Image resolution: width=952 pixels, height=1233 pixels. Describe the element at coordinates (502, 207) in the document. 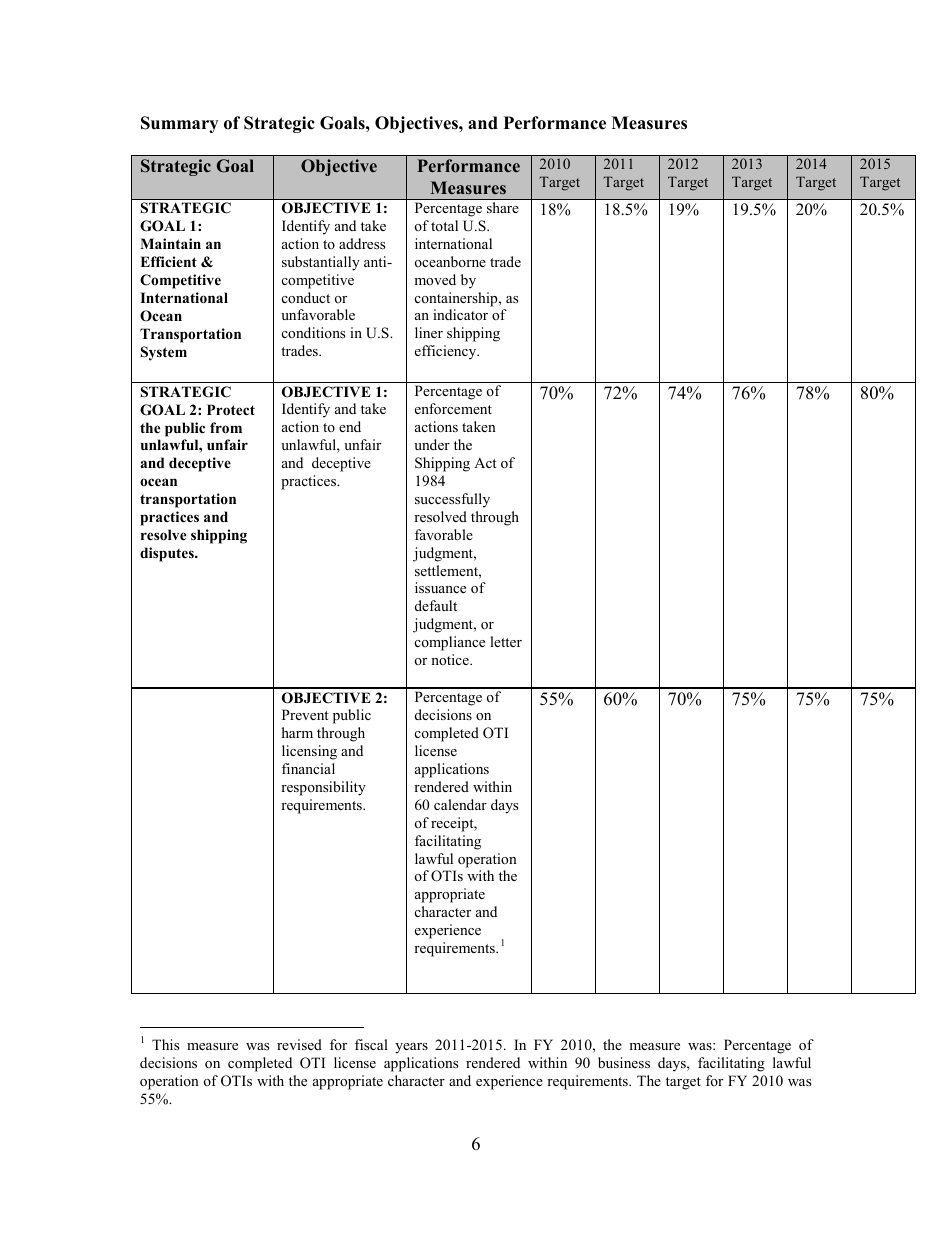

I see `share` at that location.
